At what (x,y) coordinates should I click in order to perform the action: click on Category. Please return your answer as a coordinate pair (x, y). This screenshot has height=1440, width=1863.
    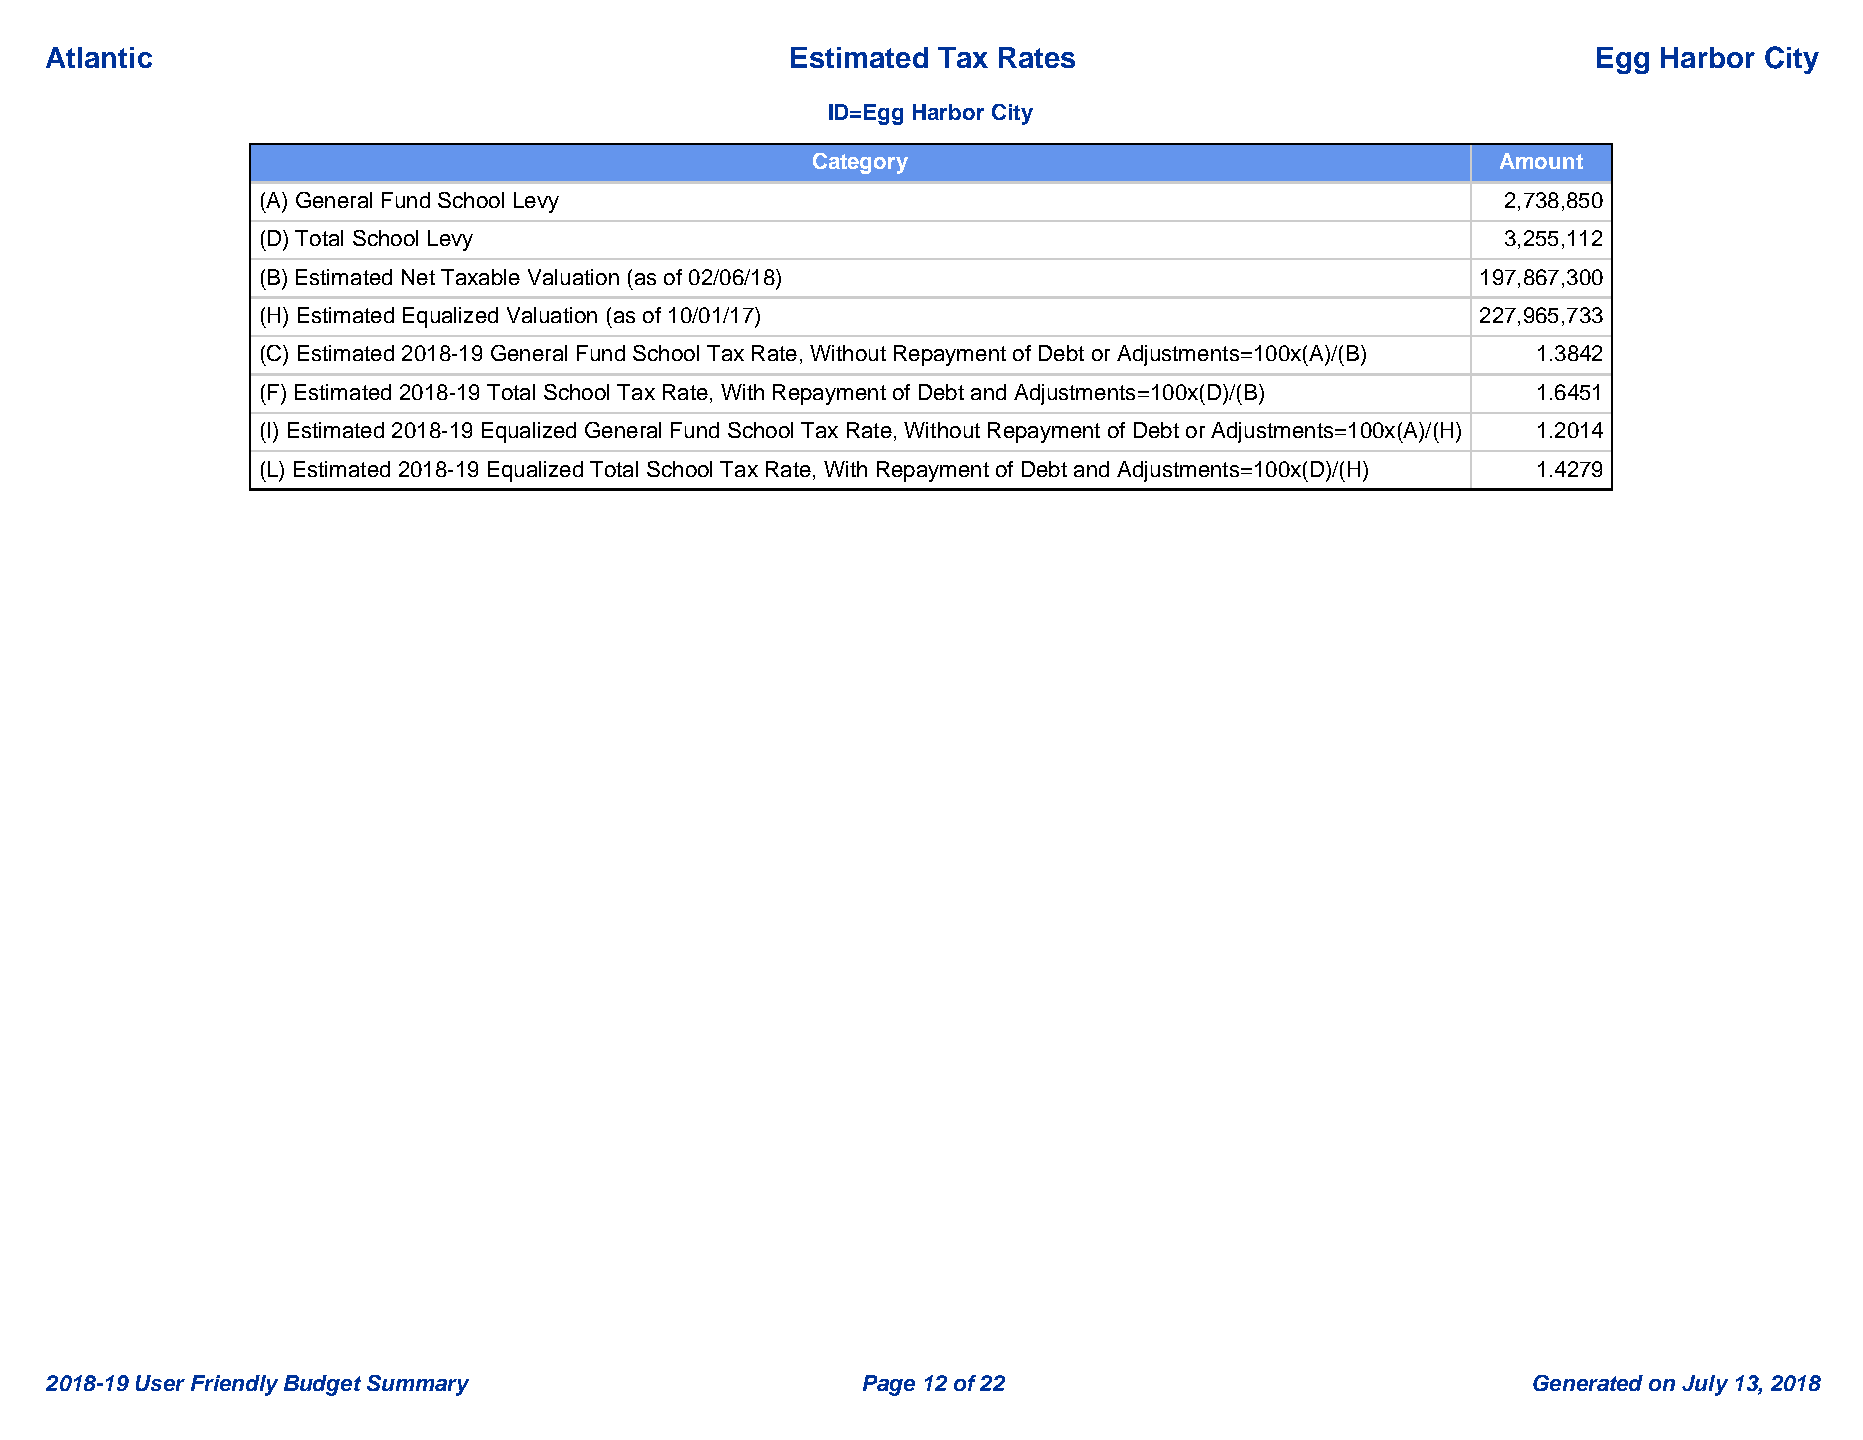
    Looking at the image, I should click on (860, 163).
